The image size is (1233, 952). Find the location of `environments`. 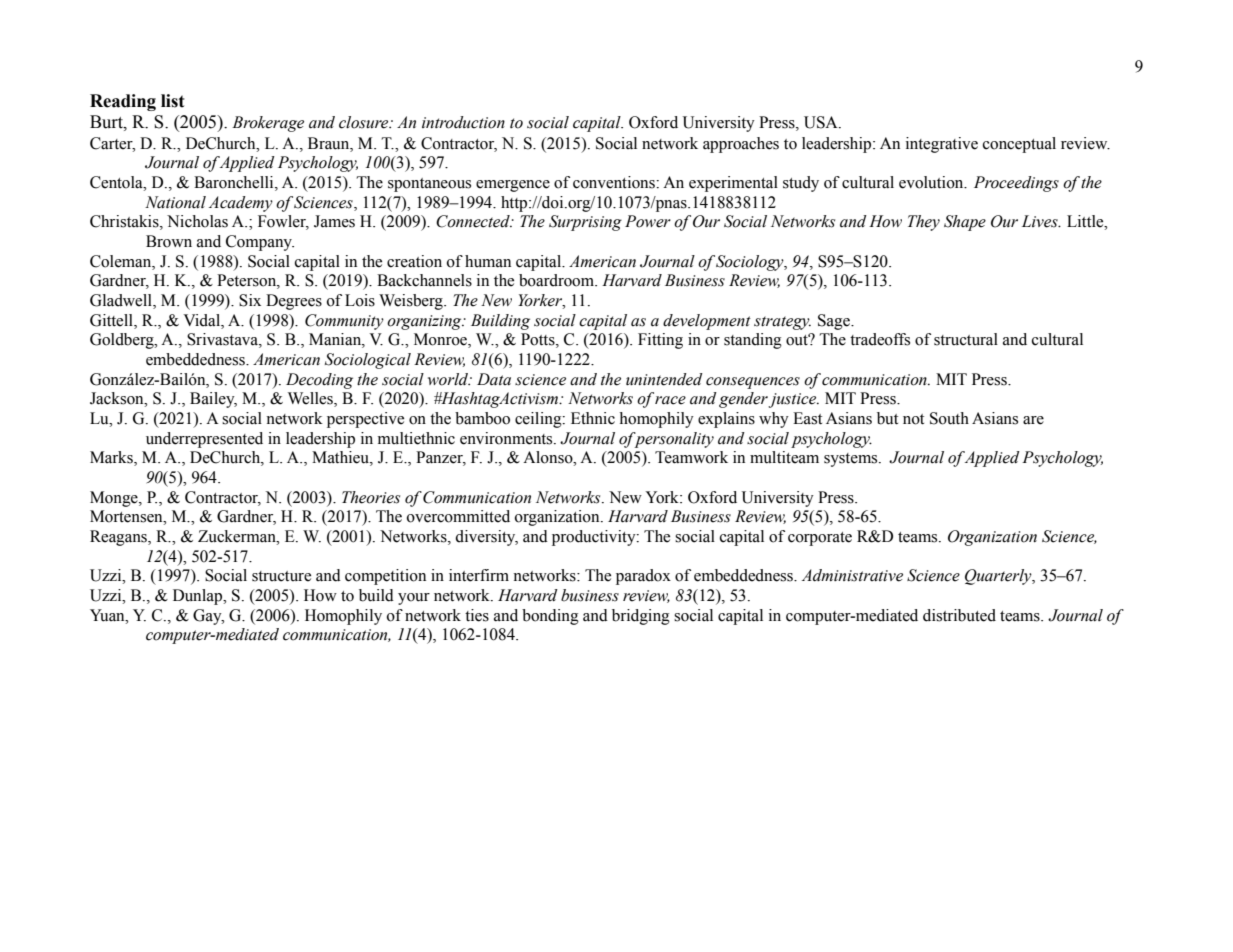

environments is located at coordinates (507, 438).
